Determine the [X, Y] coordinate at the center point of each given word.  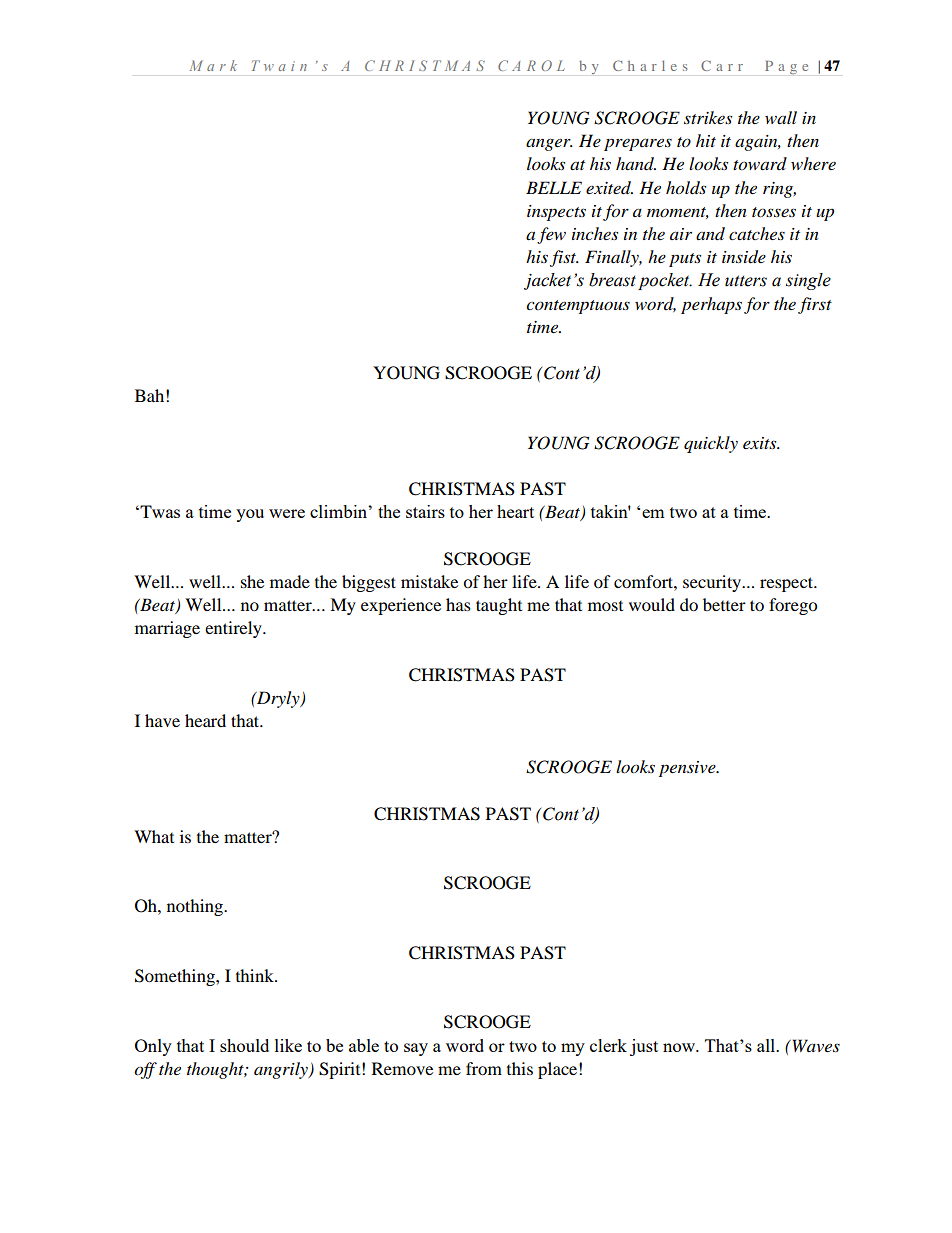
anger [549, 144]
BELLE [554, 187]
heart [515, 511]
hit [706, 140]
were [287, 513]
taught [499, 606]
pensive [688, 769]
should [244, 1045]
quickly [711, 444]
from [484, 1068]
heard [205, 720]
